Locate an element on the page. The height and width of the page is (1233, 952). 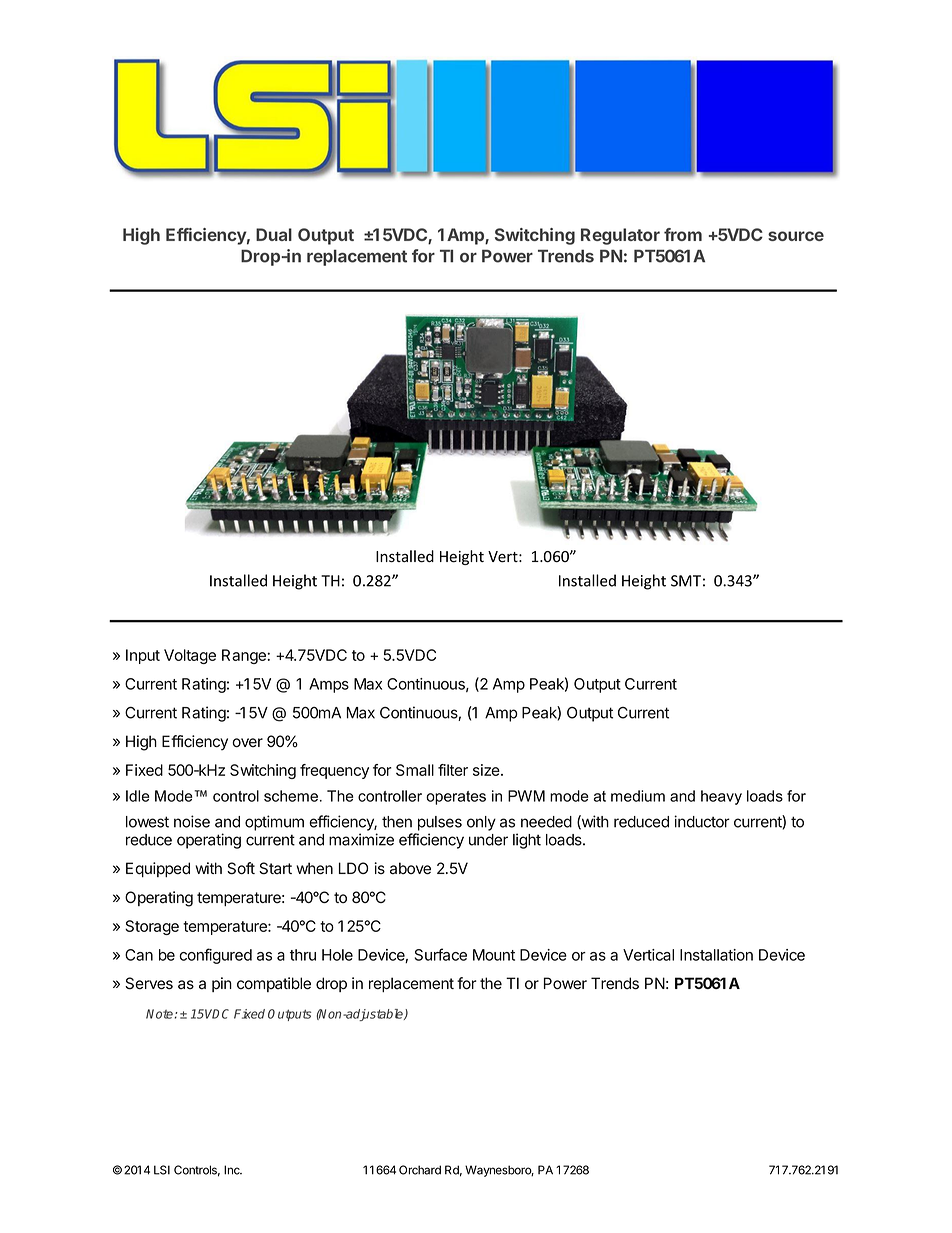
Dual is located at coordinates (274, 234).
